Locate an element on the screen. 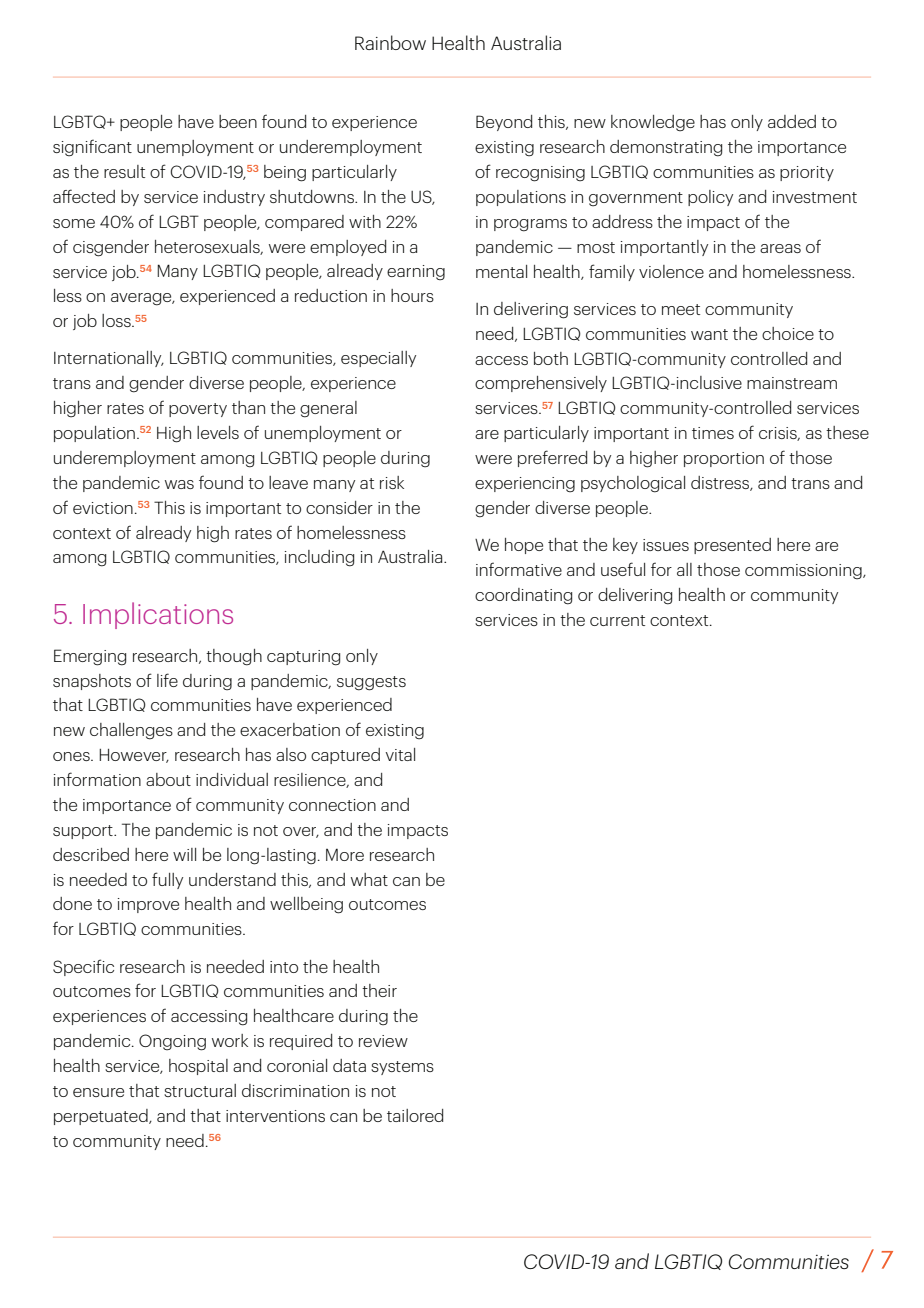  current is located at coordinates (617, 620).
